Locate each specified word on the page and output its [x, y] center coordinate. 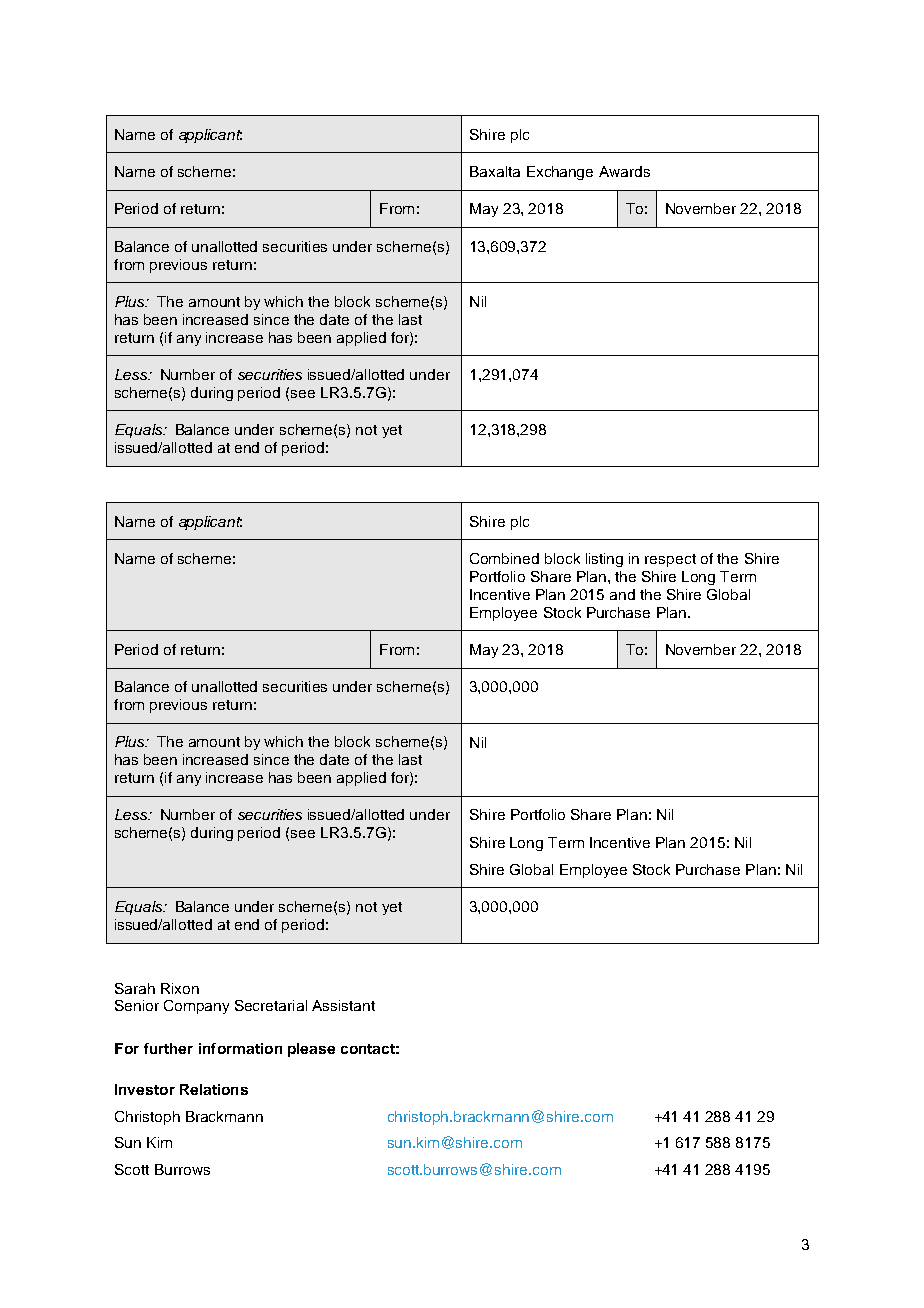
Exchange [560, 173]
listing [604, 560]
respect [670, 560]
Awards [624, 171]
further [168, 1048]
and [622, 594]
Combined [504, 558]
